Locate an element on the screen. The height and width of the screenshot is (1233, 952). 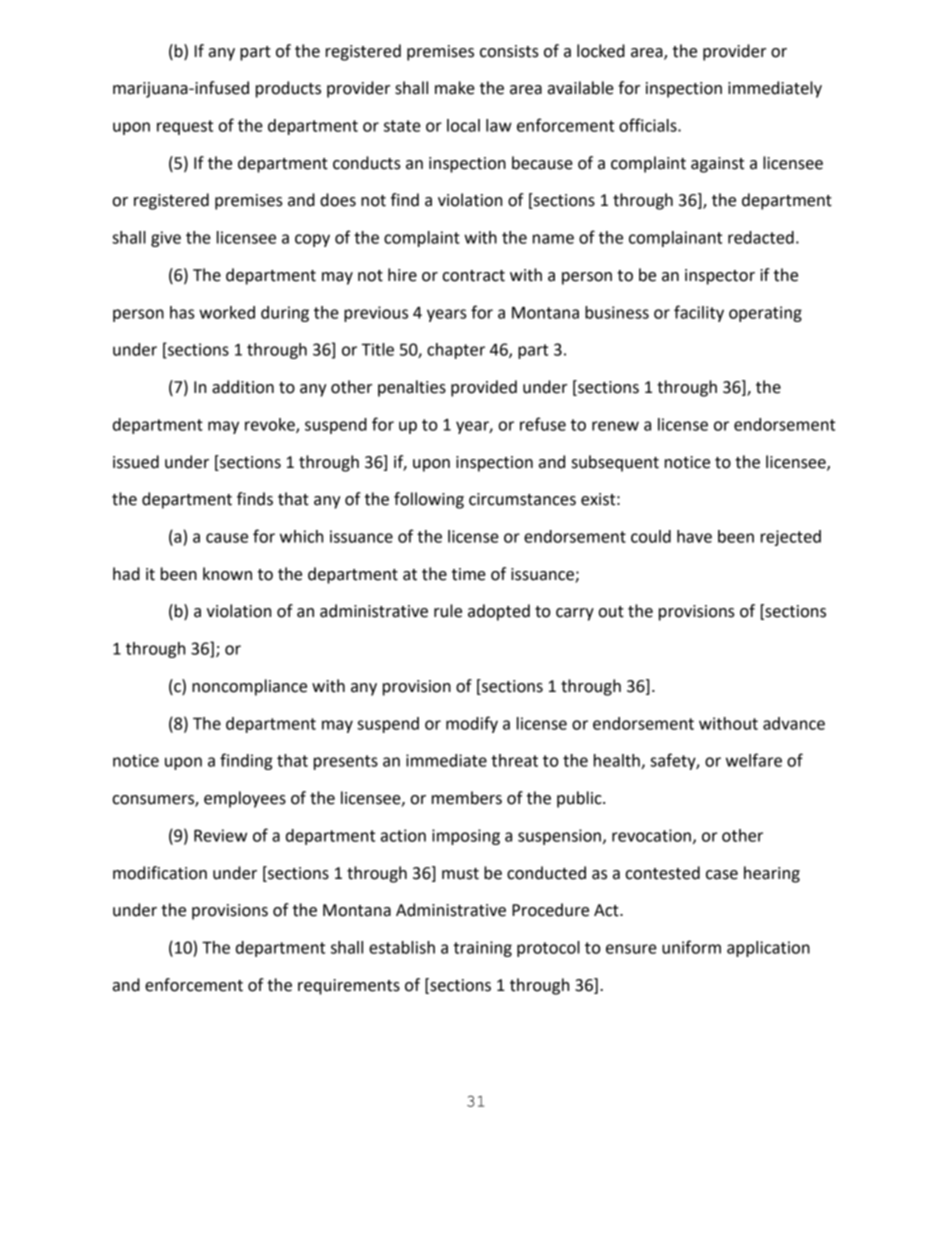
following is located at coordinates (429, 500).
